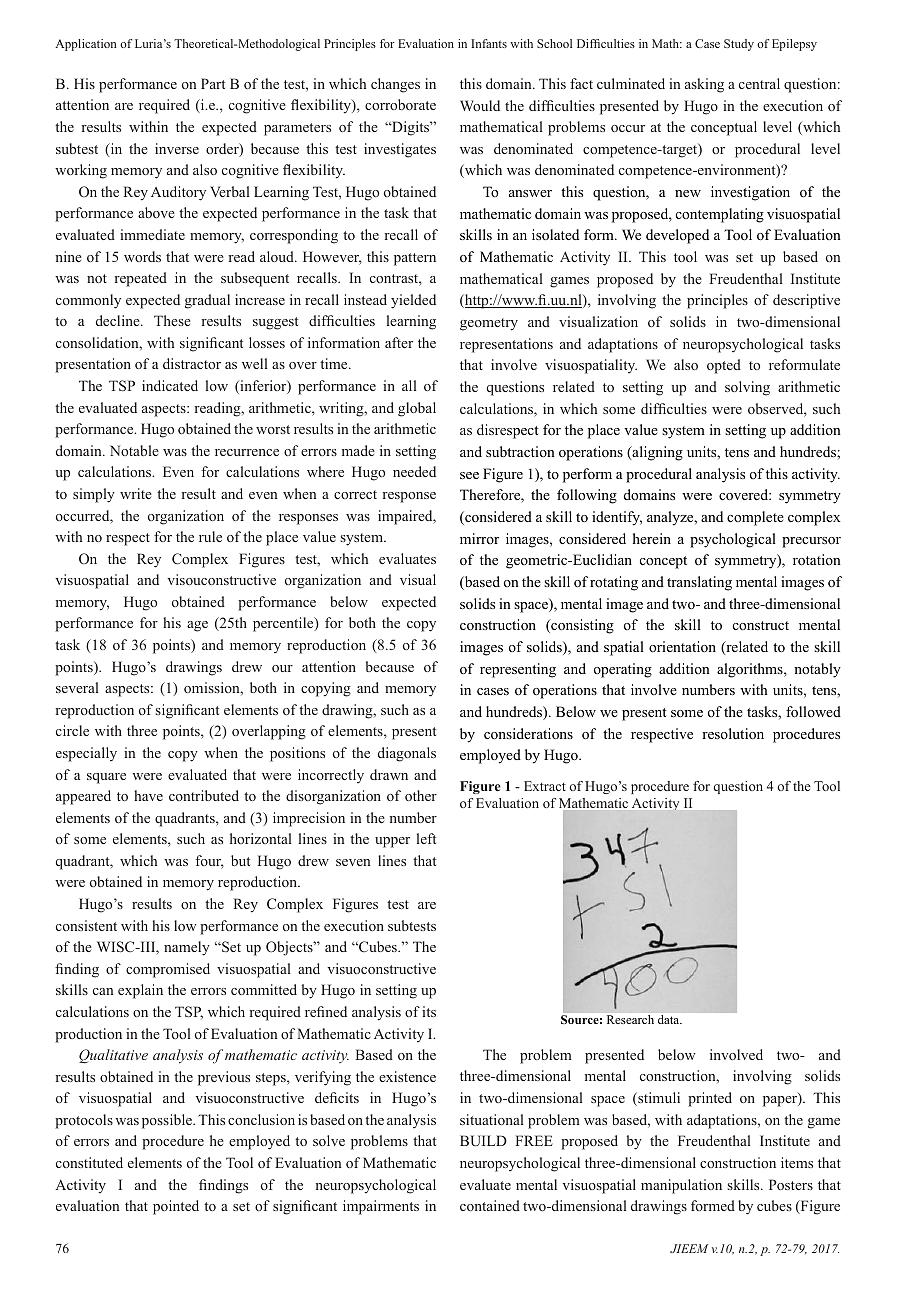 This screenshot has width=924, height=1295. I want to click on asking, so click(704, 85).
